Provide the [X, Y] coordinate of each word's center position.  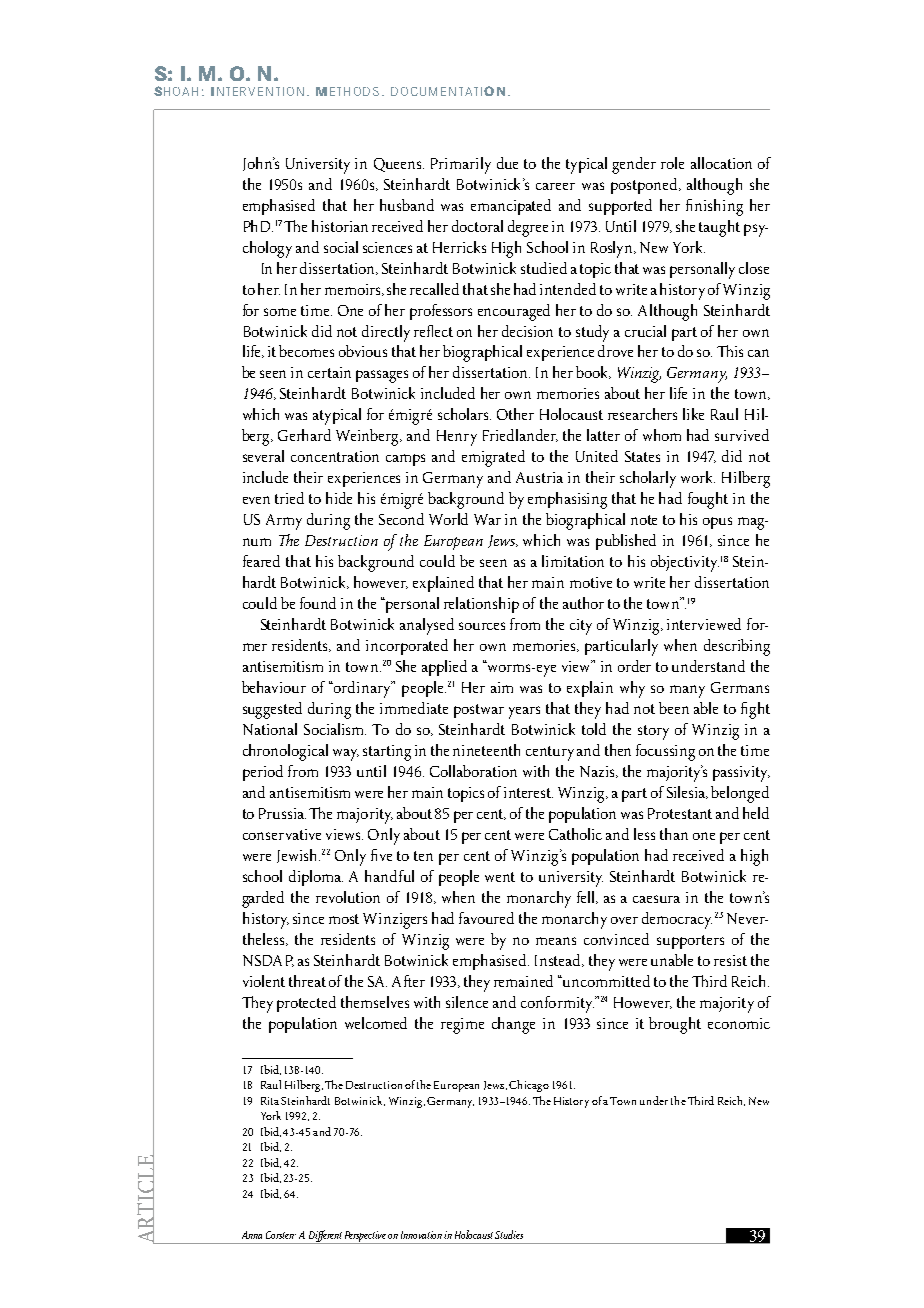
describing [737, 647]
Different [325, 1237]
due [507, 163]
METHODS [347, 91]
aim [502, 687]
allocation [721, 163]
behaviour [274, 687]
